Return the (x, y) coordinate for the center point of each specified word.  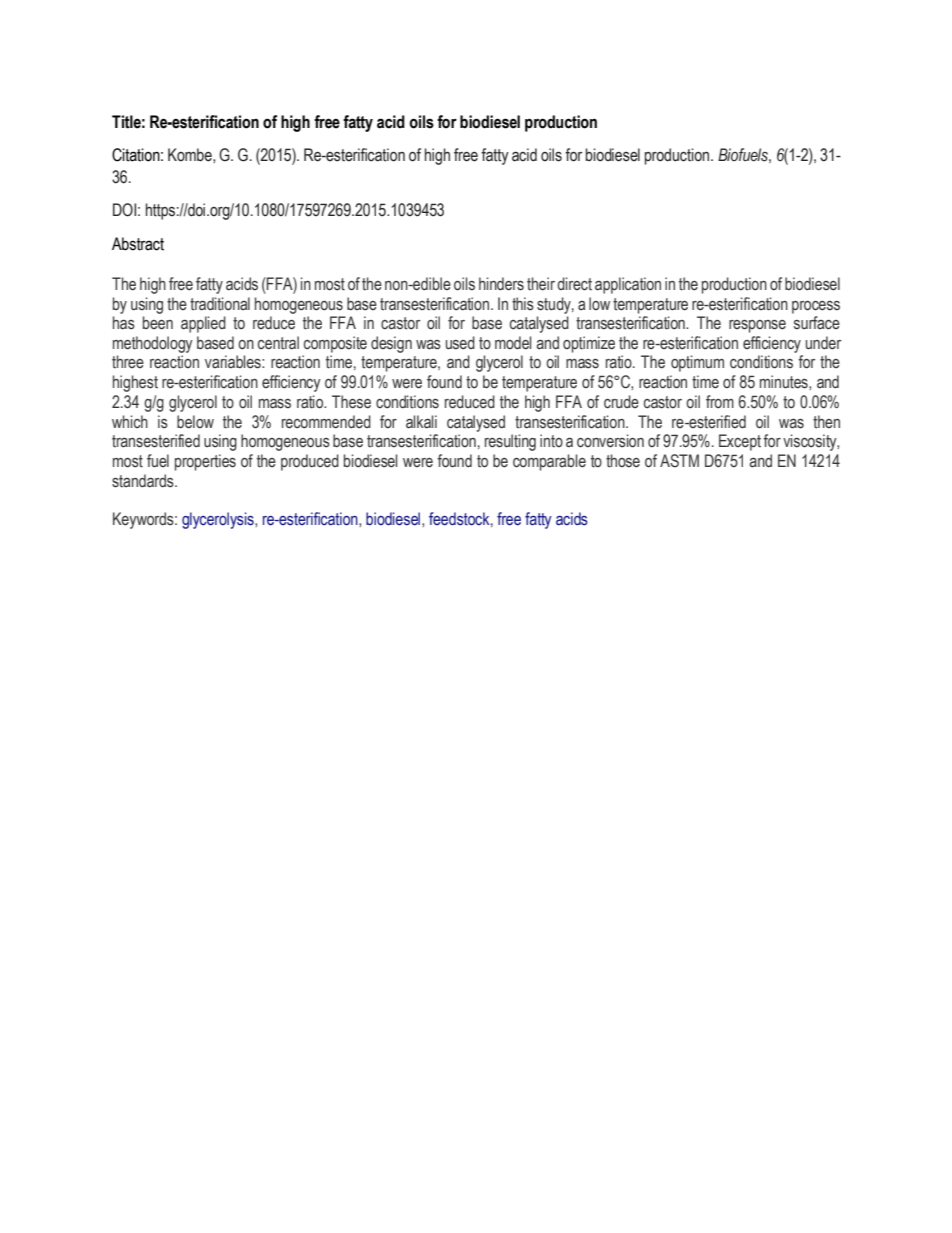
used (460, 343)
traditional (220, 304)
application (628, 285)
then (826, 422)
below (195, 422)
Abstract (138, 244)
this (523, 304)
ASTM (679, 461)
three (128, 361)
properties (205, 462)
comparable (549, 462)
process (816, 307)
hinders (501, 284)
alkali (421, 422)
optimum (697, 363)
